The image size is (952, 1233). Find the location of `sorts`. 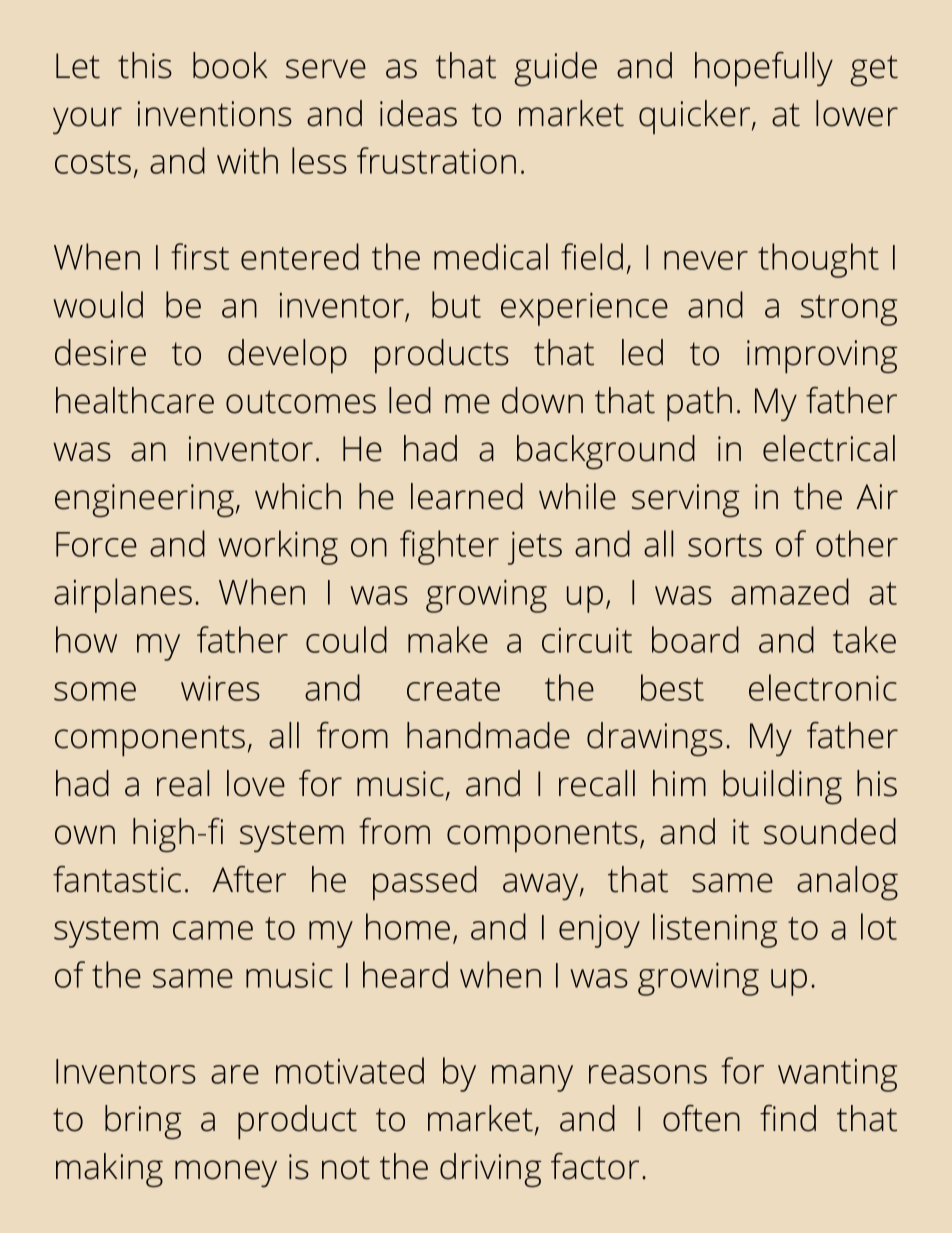

sorts is located at coordinates (725, 545).
